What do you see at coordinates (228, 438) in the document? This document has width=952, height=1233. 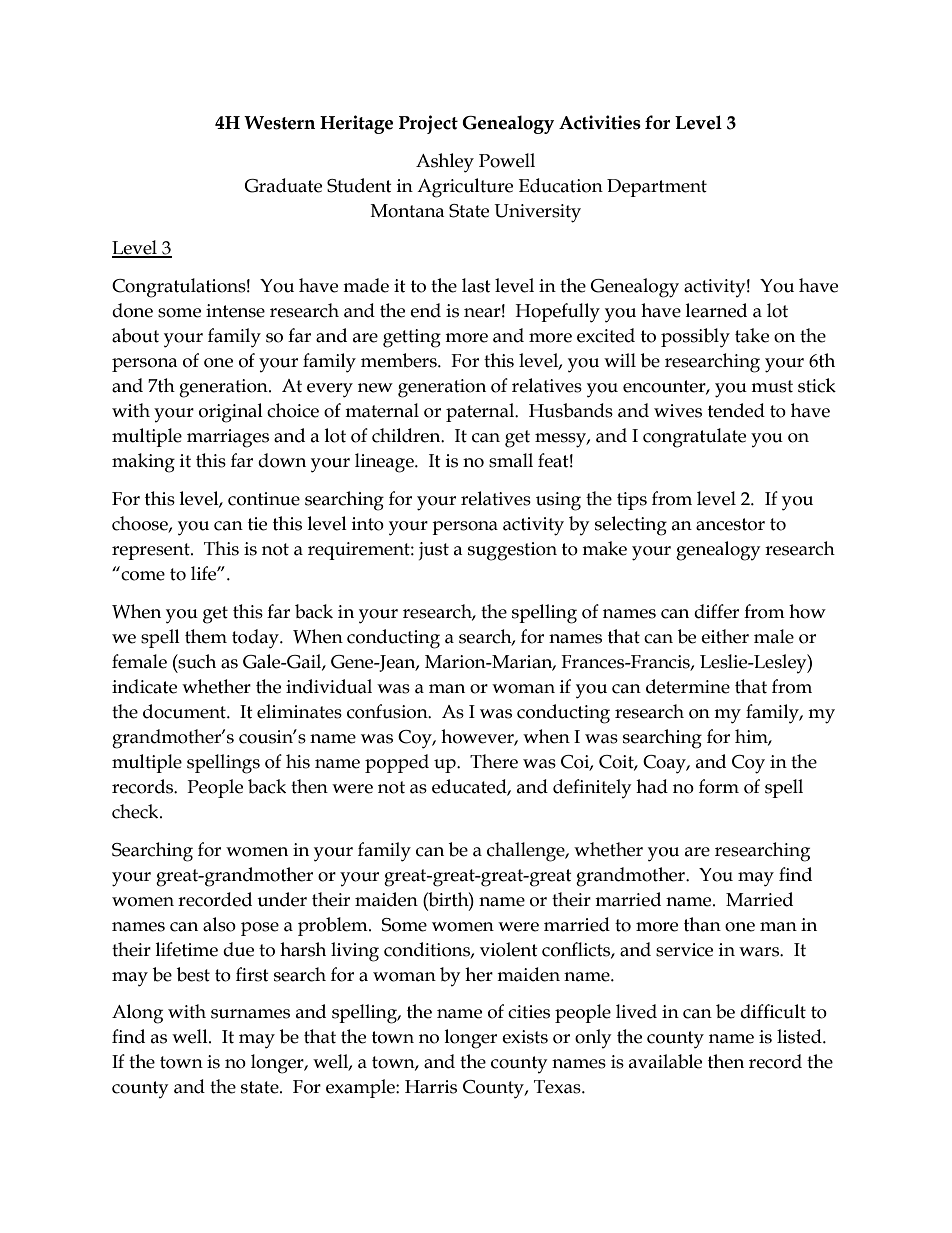 I see `marriages` at bounding box center [228, 438].
